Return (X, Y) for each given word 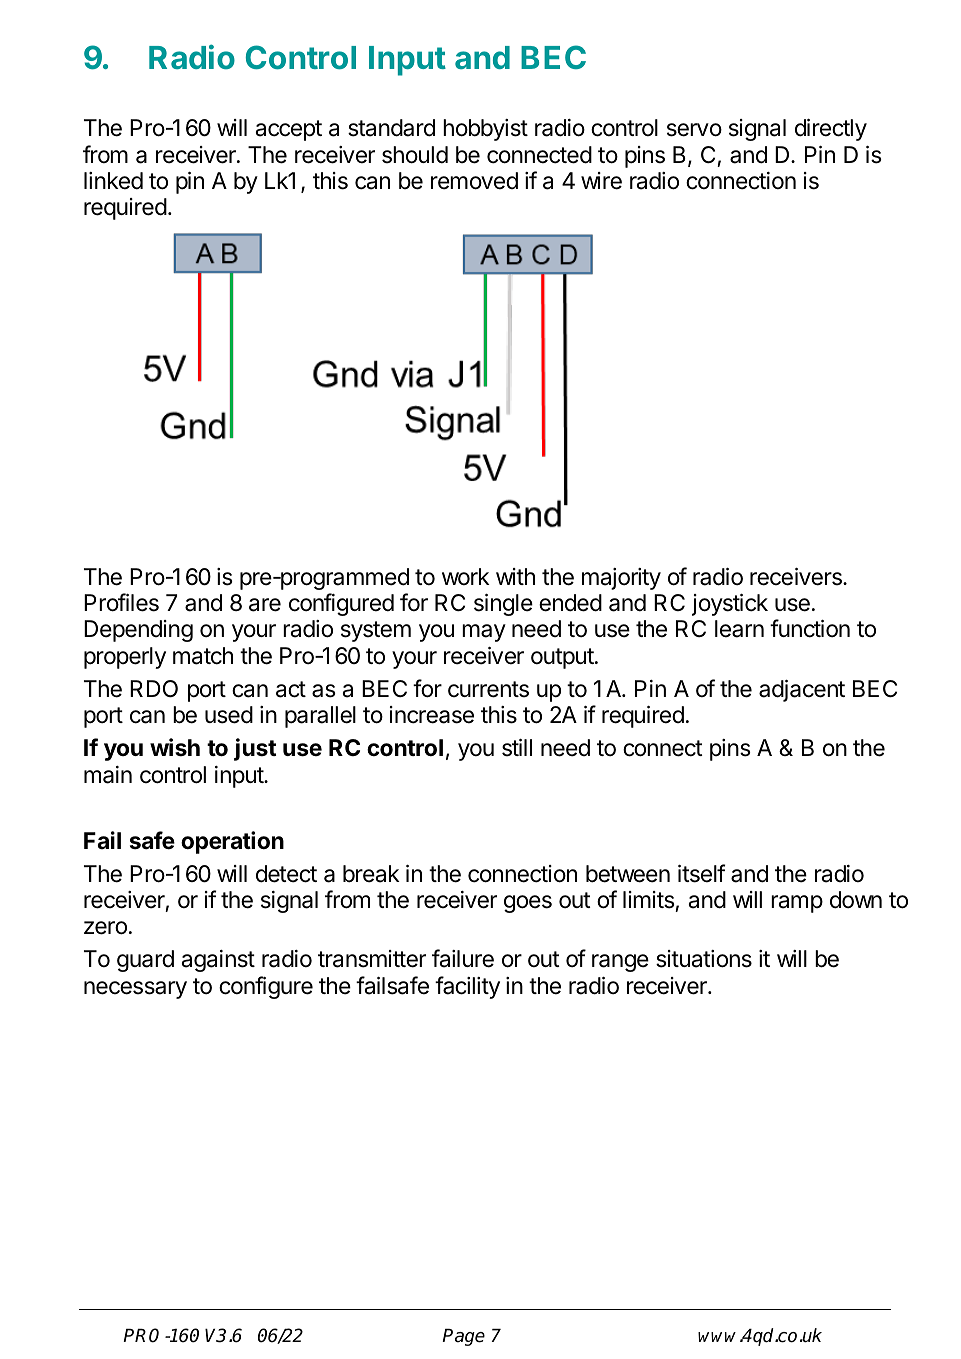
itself (701, 873)
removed (474, 181)
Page (463, 1337)
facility (467, 987)
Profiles (121, 602)
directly (831, 130)
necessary (135, 990)
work (466, 576)
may (484, 633)
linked (113, 181)
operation (232, 842)
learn (739, 629)
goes (528, 904)
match (203, 656)
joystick (730, 605)
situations (704, 959)
